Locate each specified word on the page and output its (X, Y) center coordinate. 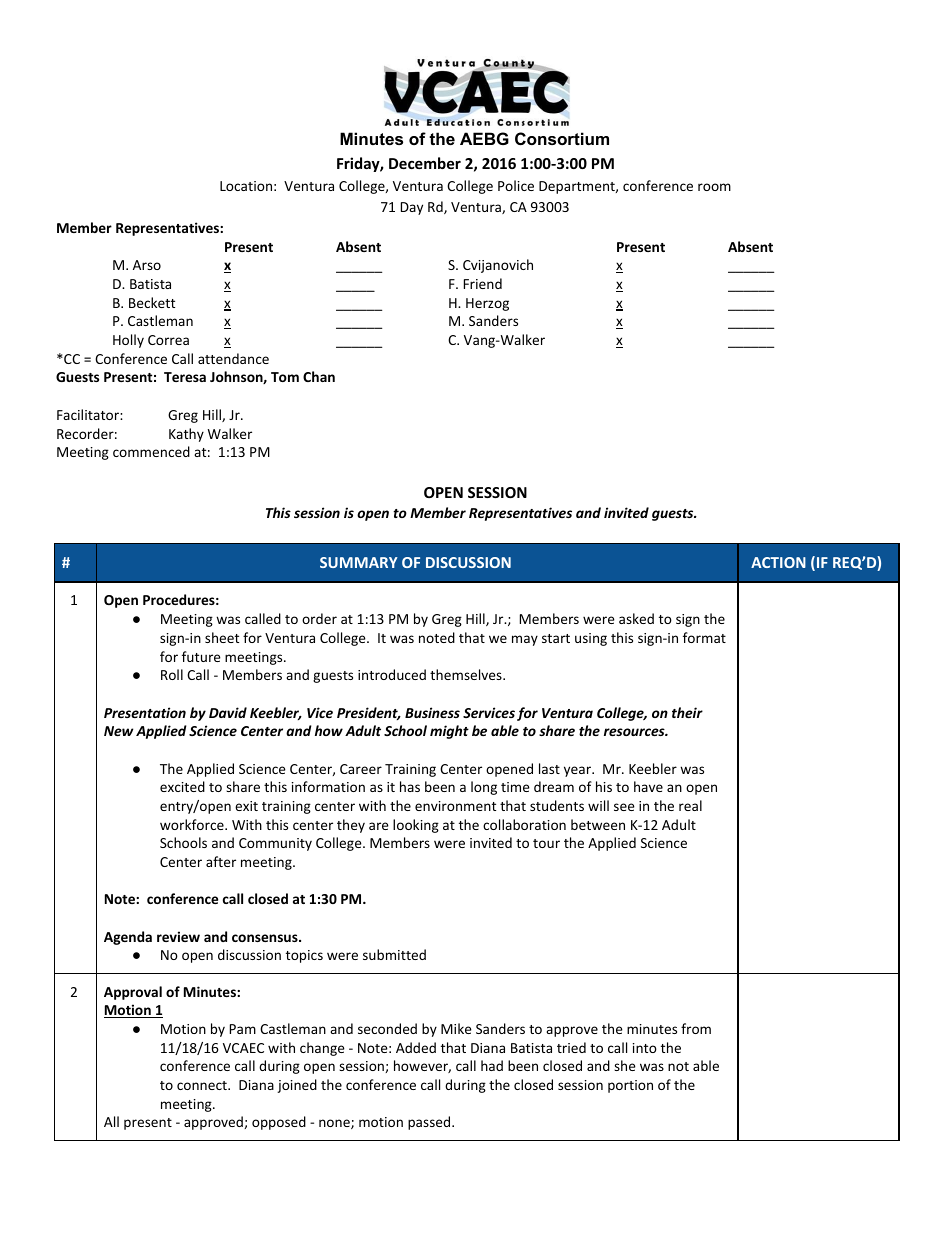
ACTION (778, 562)
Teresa (185, 377)
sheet (222, 637)
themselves (467, 674)
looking (416, 826)
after (221, 861)
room (714, 187)
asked (636, 618)
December (425, 163)
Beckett (152, 302)
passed (430, 1123)
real (690, 805)
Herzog (487, 304)
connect (203, 1085)
